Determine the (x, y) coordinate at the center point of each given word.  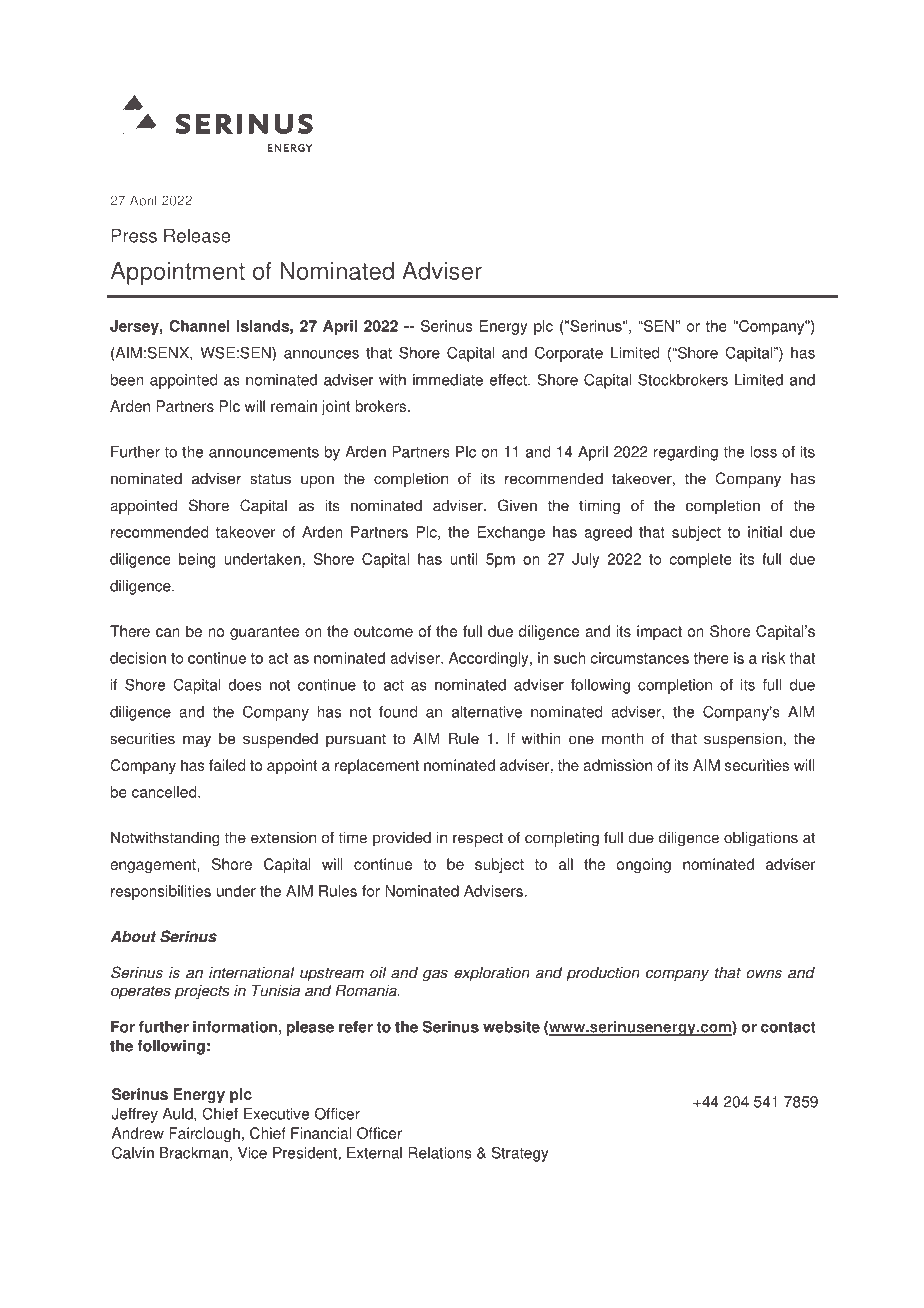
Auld (178, 1115)
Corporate (569, 354)
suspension (743, 740)
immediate (448, 380)
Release (197, 235)
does (245, 685)
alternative (487, 712)
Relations (440, 1153)
